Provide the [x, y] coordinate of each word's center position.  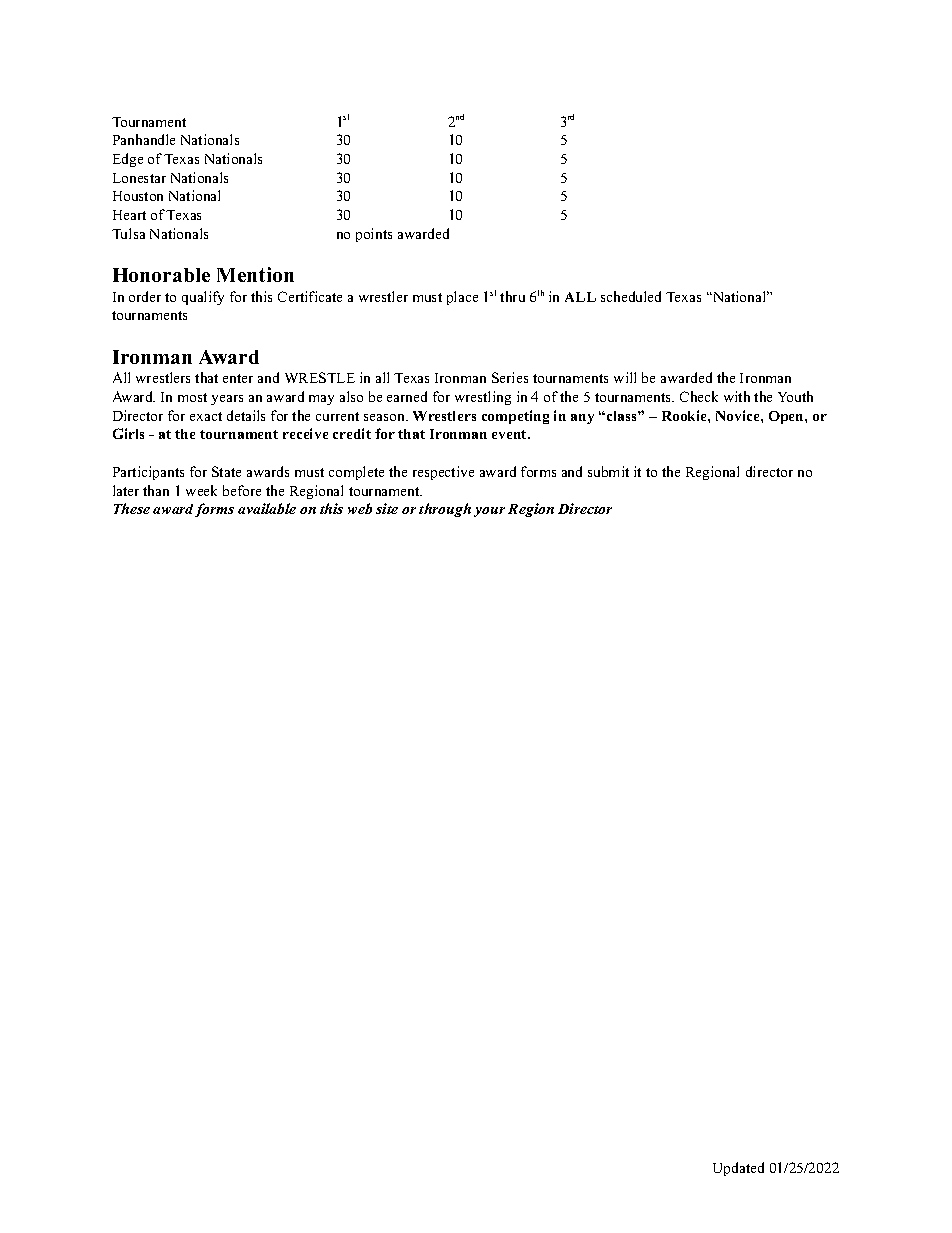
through [445, 510]
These [132, 508]
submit [608, 471]
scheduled [631, 296]
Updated [738, 1169]
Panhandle [144, 139]
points [374, 235]
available [267, 508]
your [489, 512]
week [201, 490]
